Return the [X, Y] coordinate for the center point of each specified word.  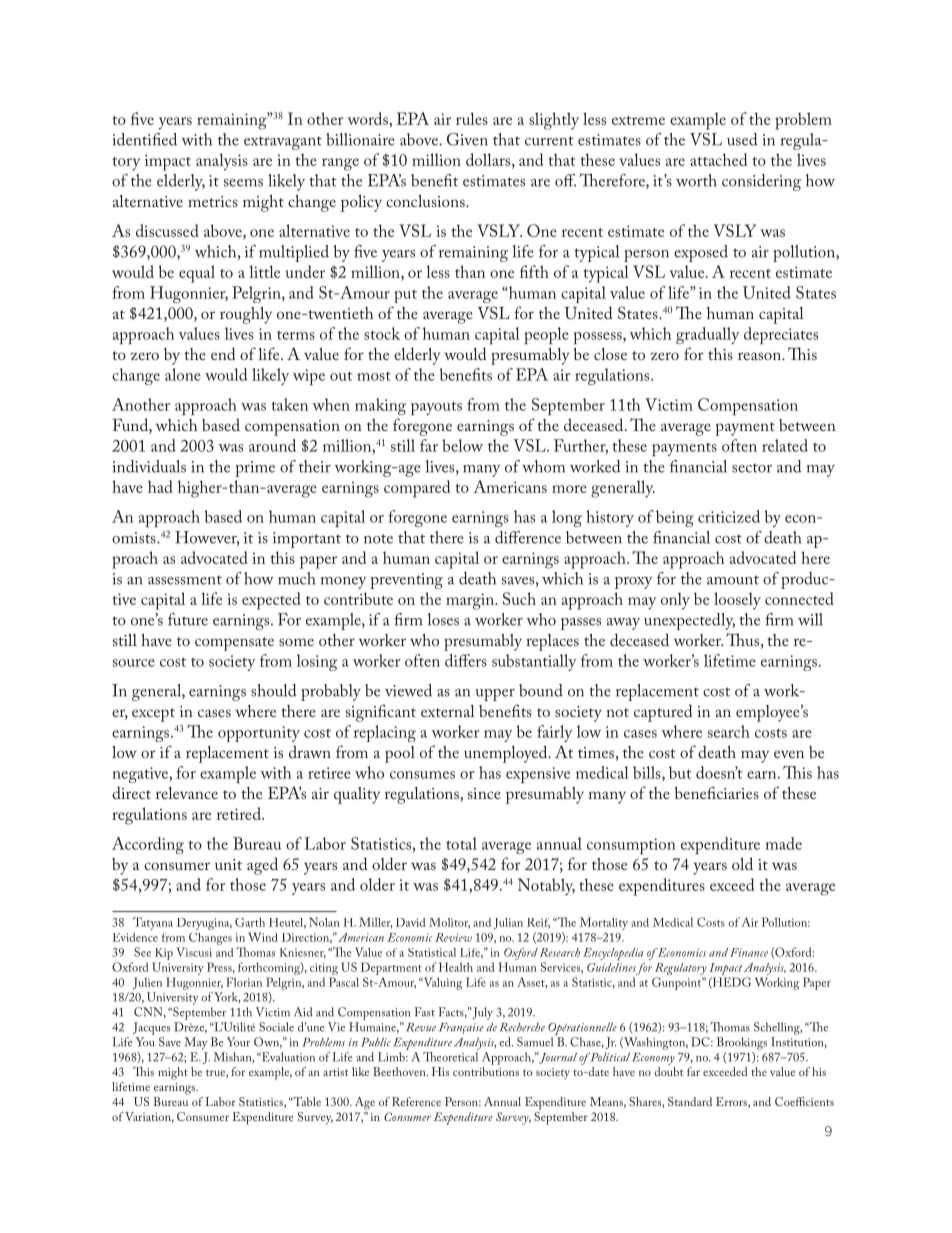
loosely [737, 601]
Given [467, 139]
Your [238, 1042]
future [188, 619]
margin [471, 601]
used [742, 139]
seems [243, 183]
